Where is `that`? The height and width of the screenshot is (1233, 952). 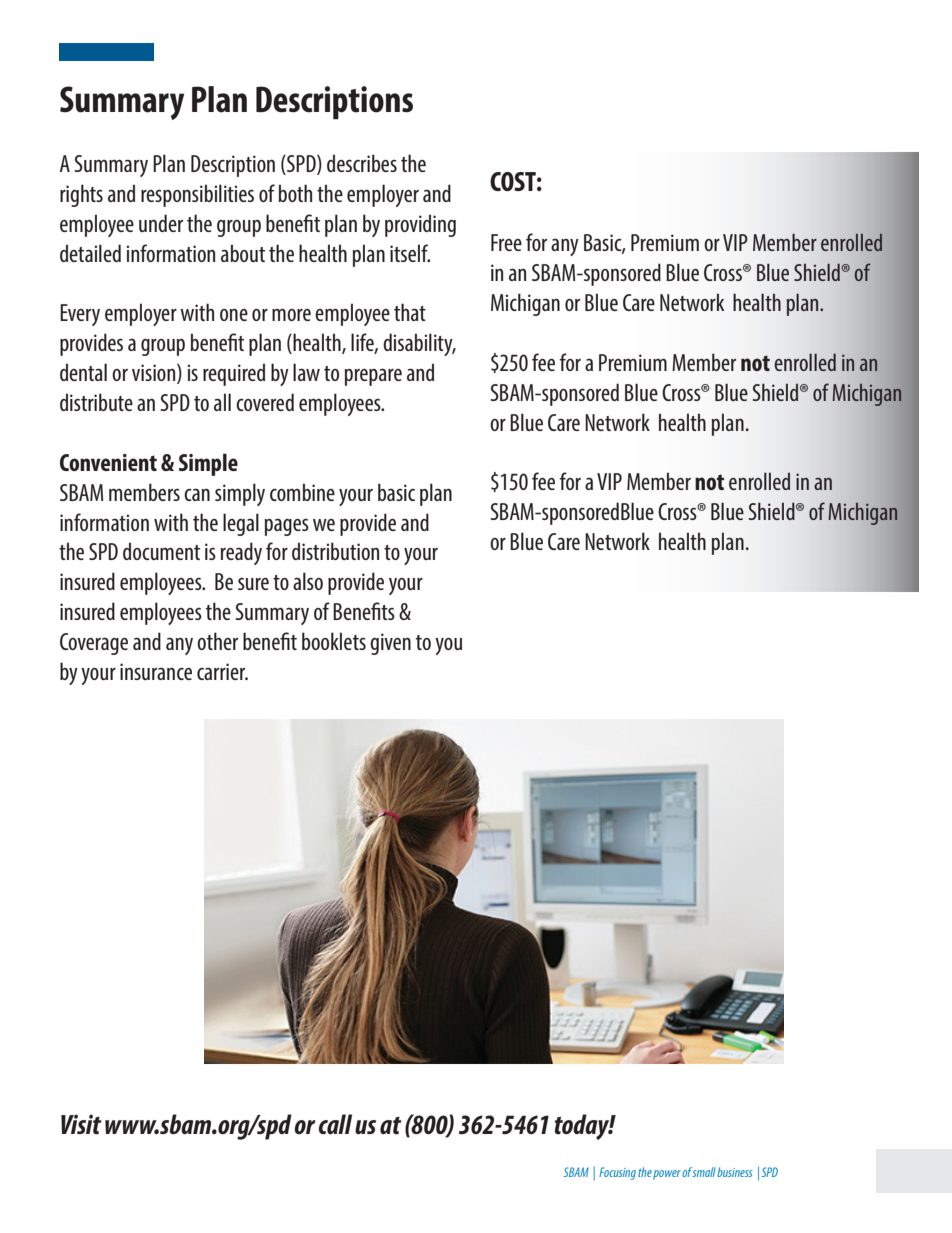 that is located at coordinates (410, 312).
